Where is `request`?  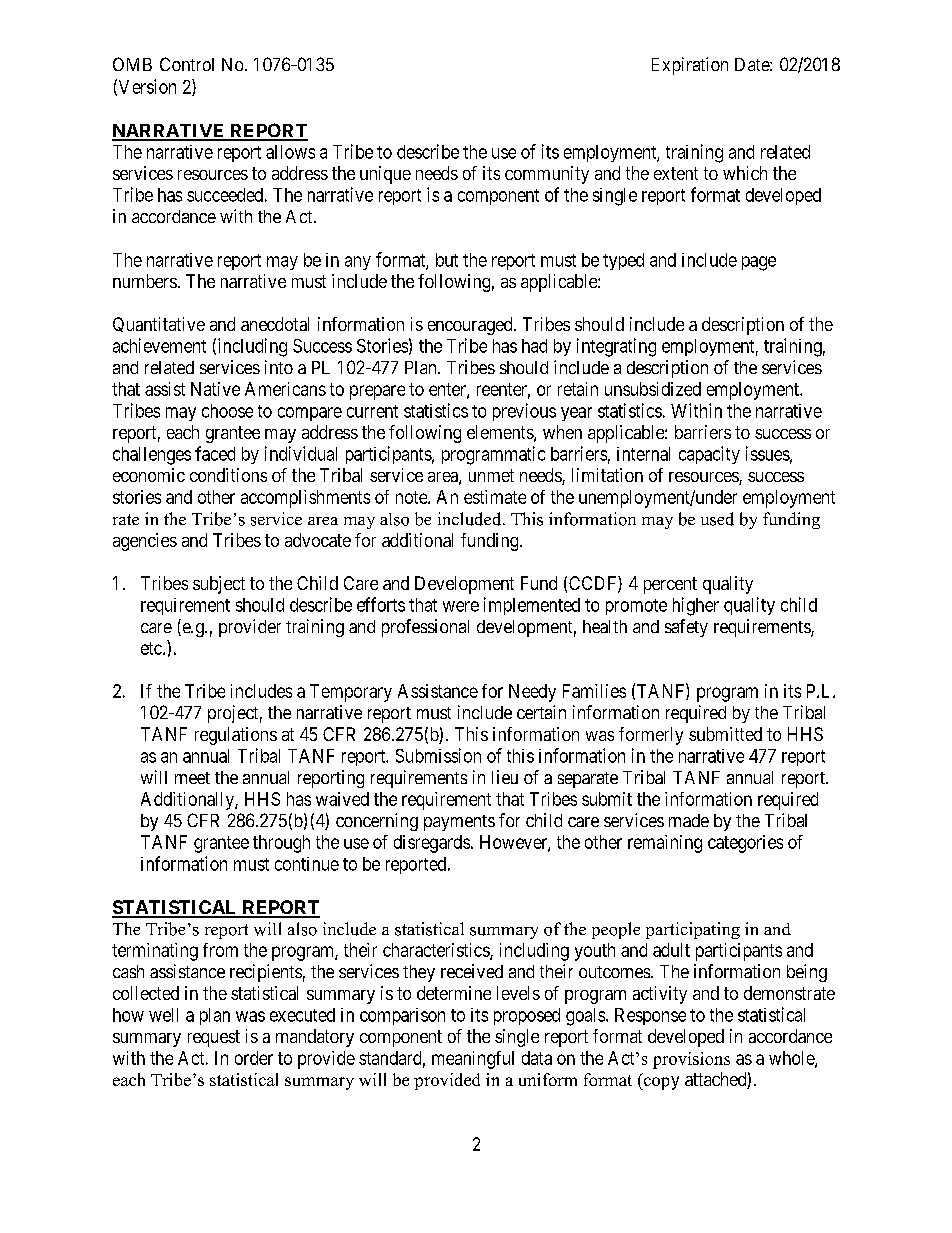
request is located at coordinates (214, 1038).
